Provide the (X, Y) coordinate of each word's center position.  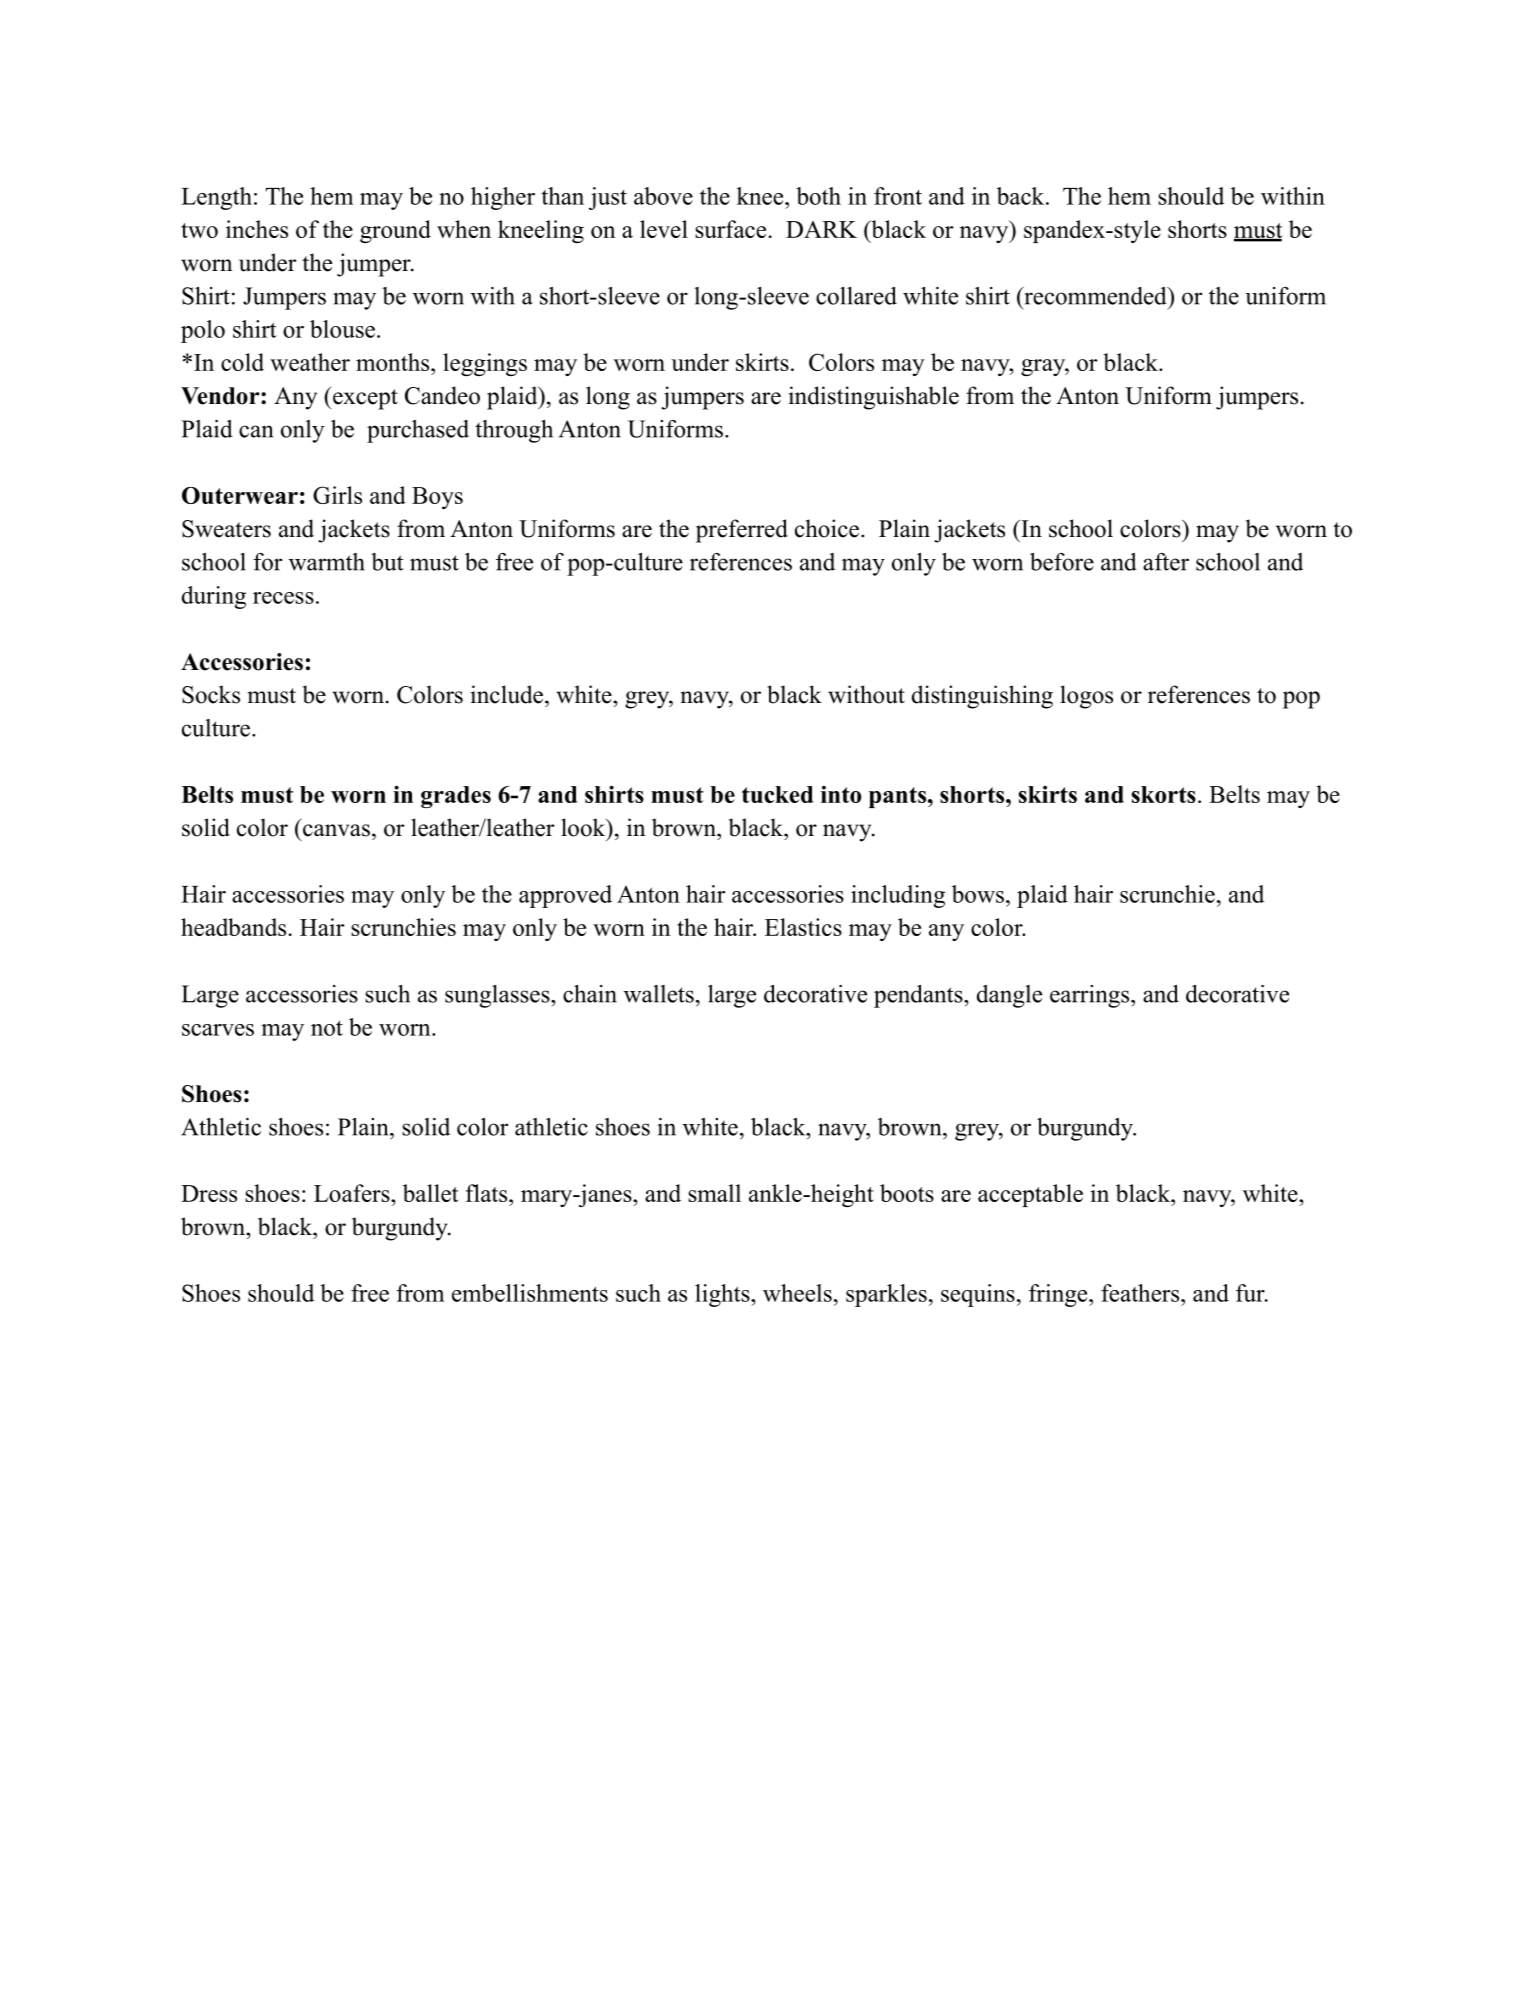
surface (730, 229)
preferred (742, 531)
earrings (1091, 996)
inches (257, 229)
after (1166, 562)
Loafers (353, 1193)
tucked (777, 794)
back (1022, 196)
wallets (659, 994)
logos (1086, 697)
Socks (211, 694)
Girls (337, 495)
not (327, 1028)
